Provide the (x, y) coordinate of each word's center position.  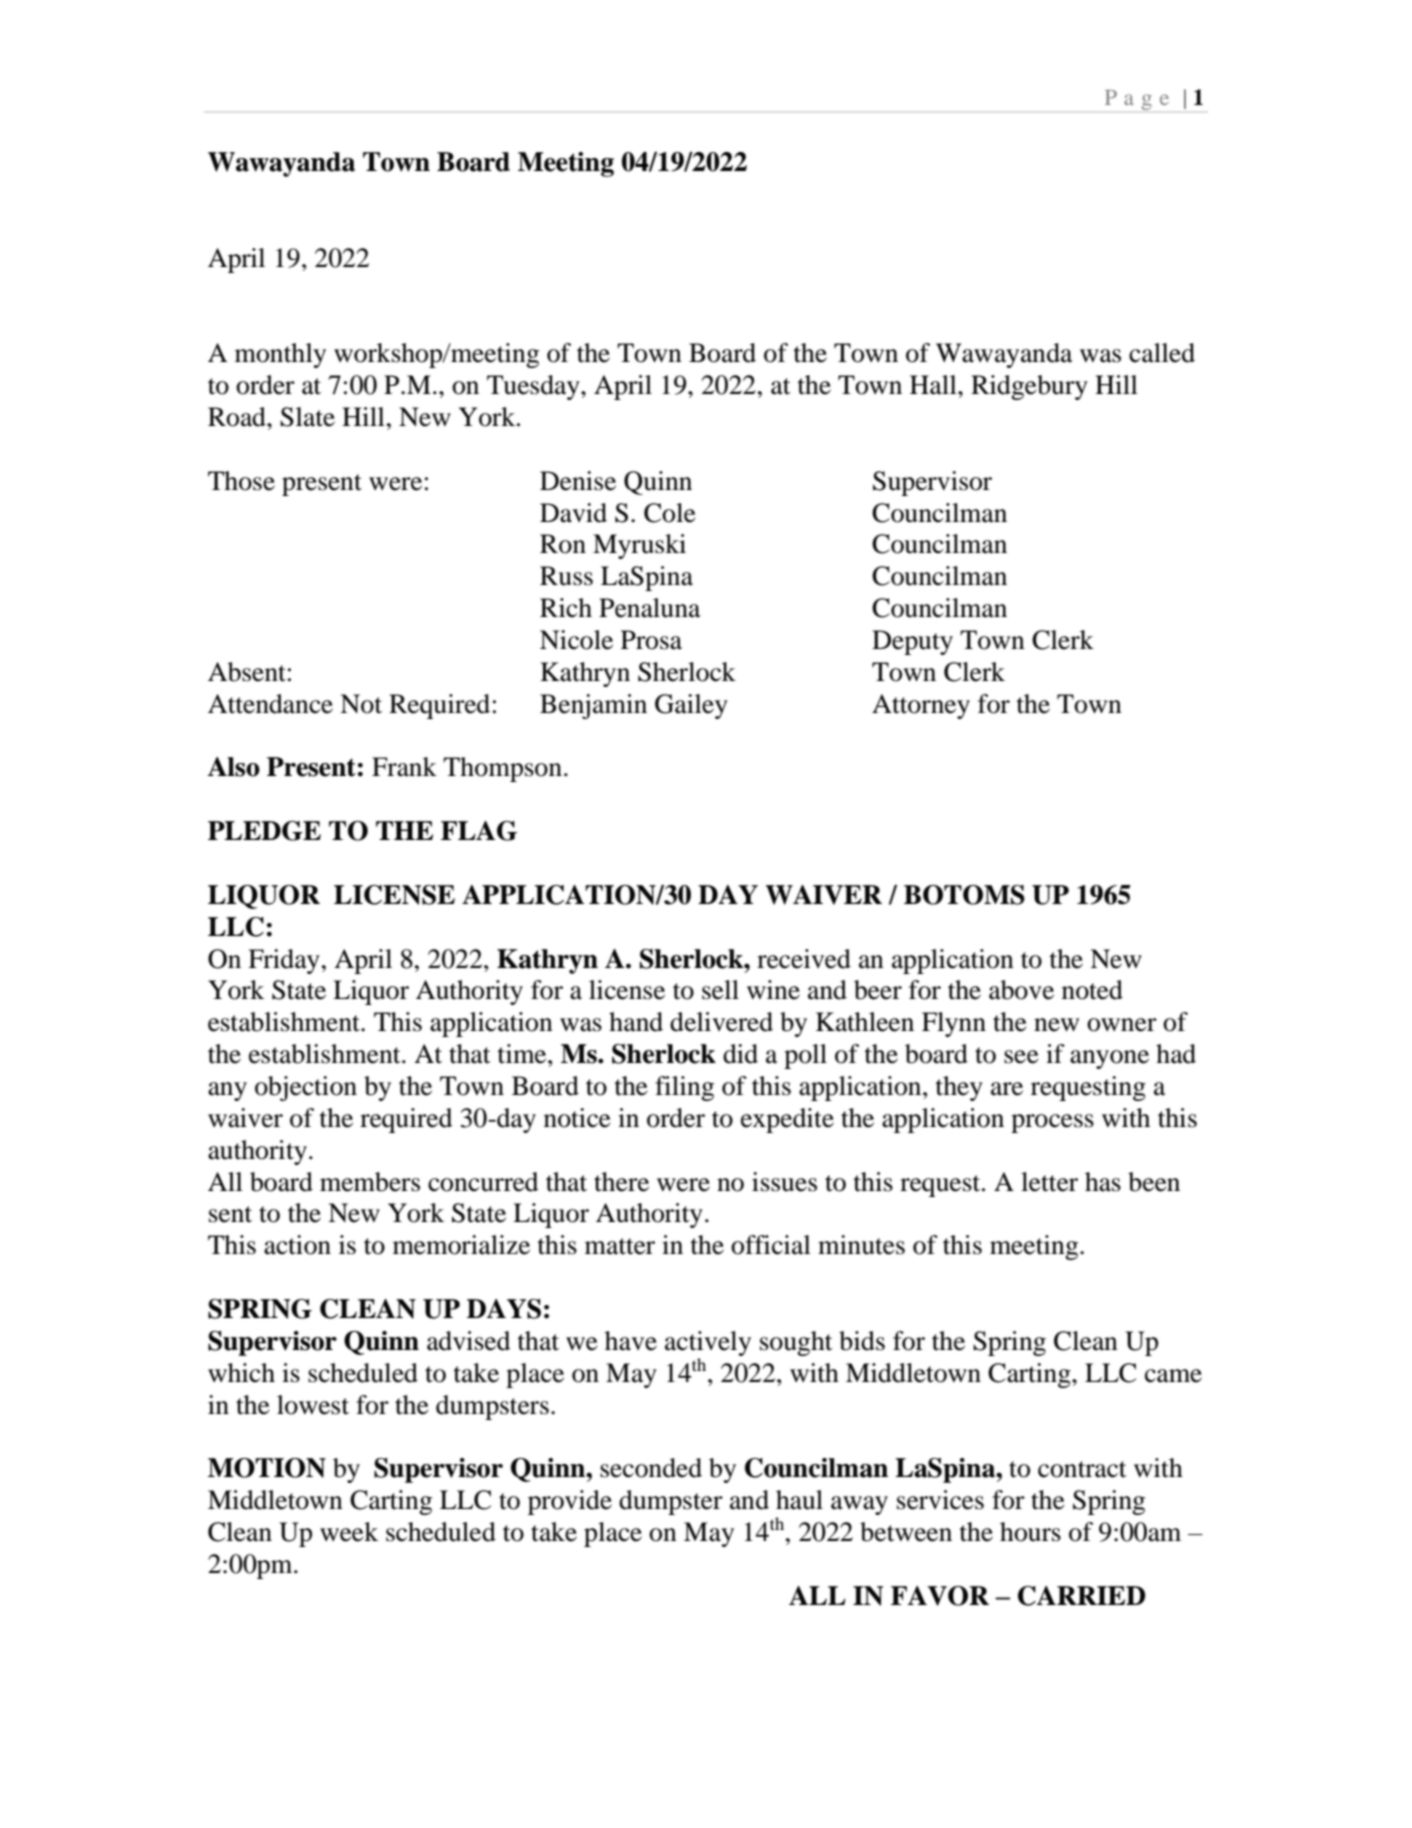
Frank (404, 767)
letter (1049, 1182)
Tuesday (534, 387)
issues (784, 1182)
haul (799, 1500)
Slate (307, 417)
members (370, 1182)
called (1162, 353)
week (349, 1532)
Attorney (921, 706)
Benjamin (593, 706)
